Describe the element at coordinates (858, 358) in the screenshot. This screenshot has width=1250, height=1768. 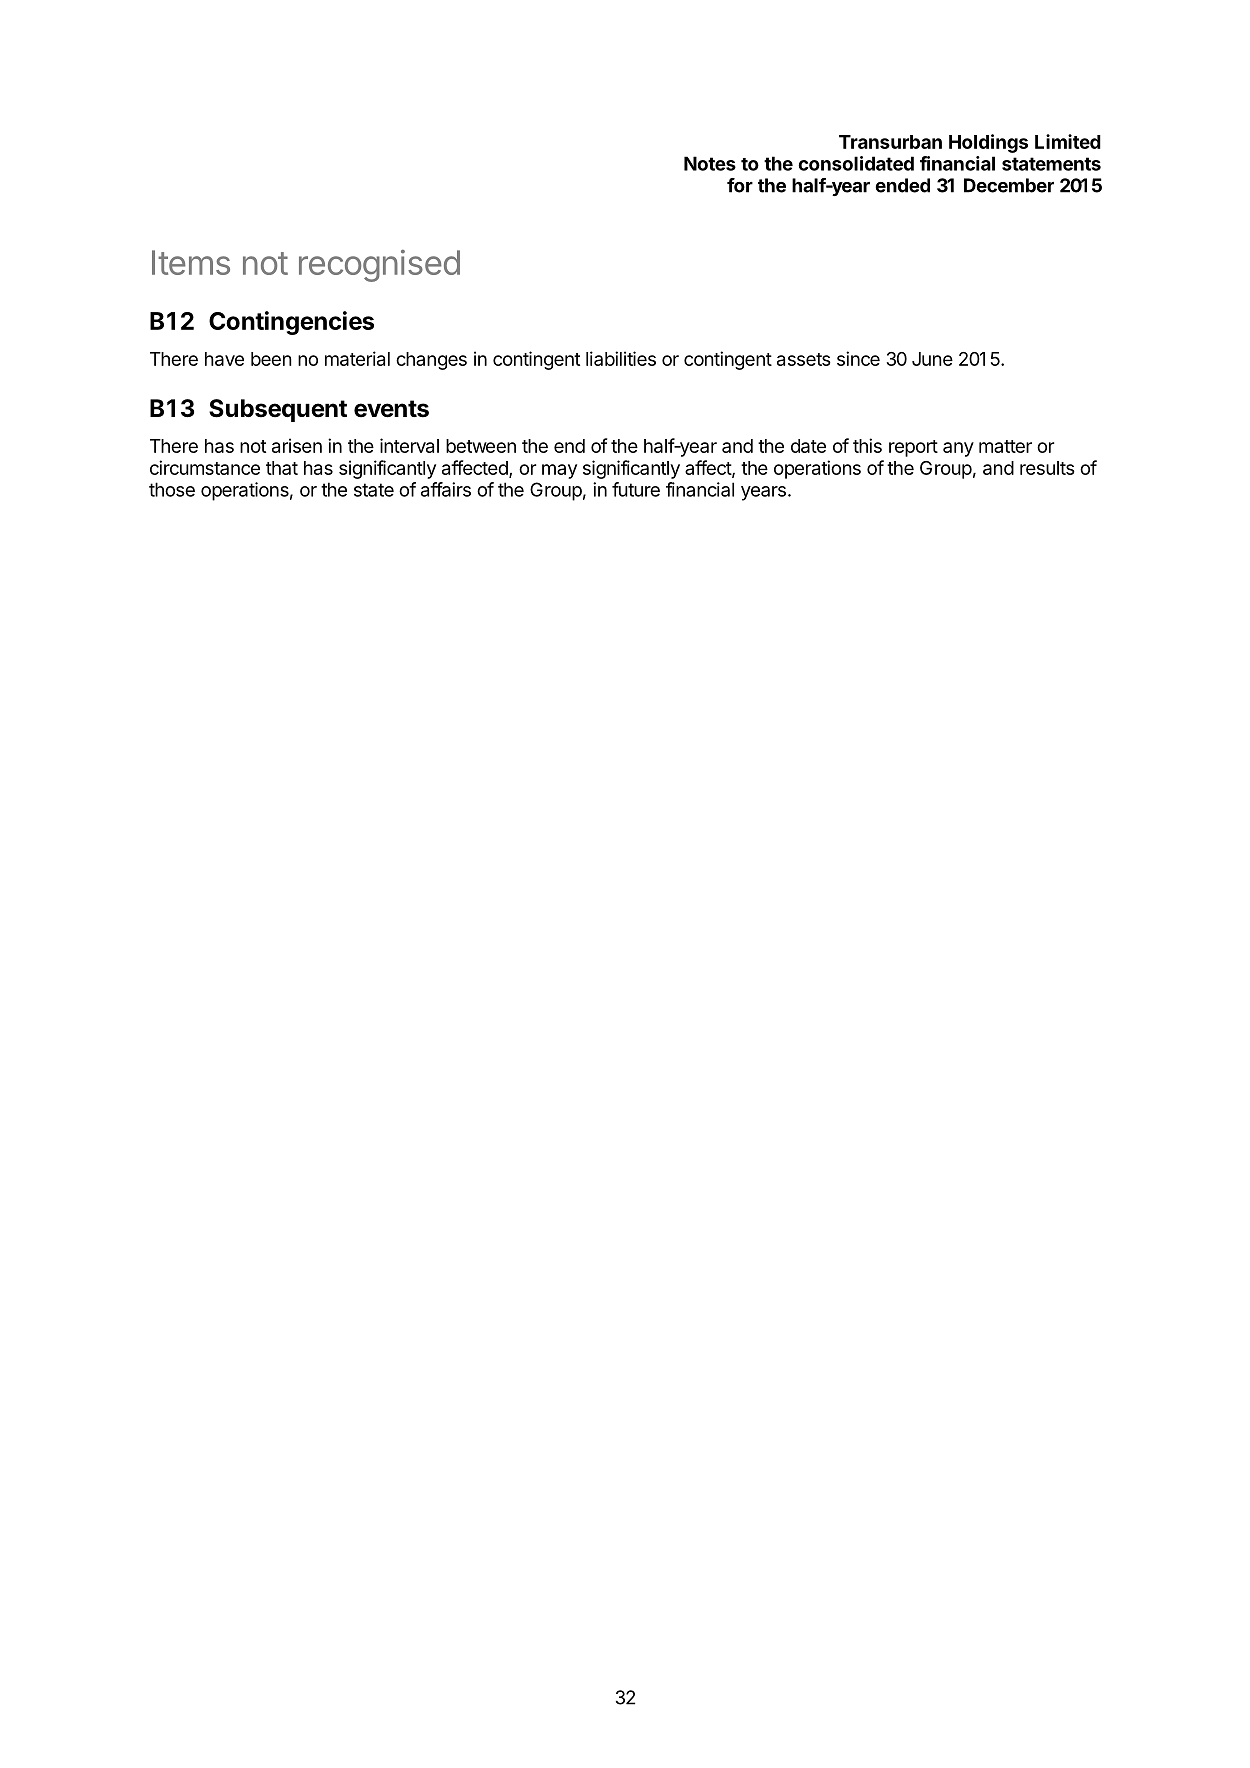
I see `since` at that location.
